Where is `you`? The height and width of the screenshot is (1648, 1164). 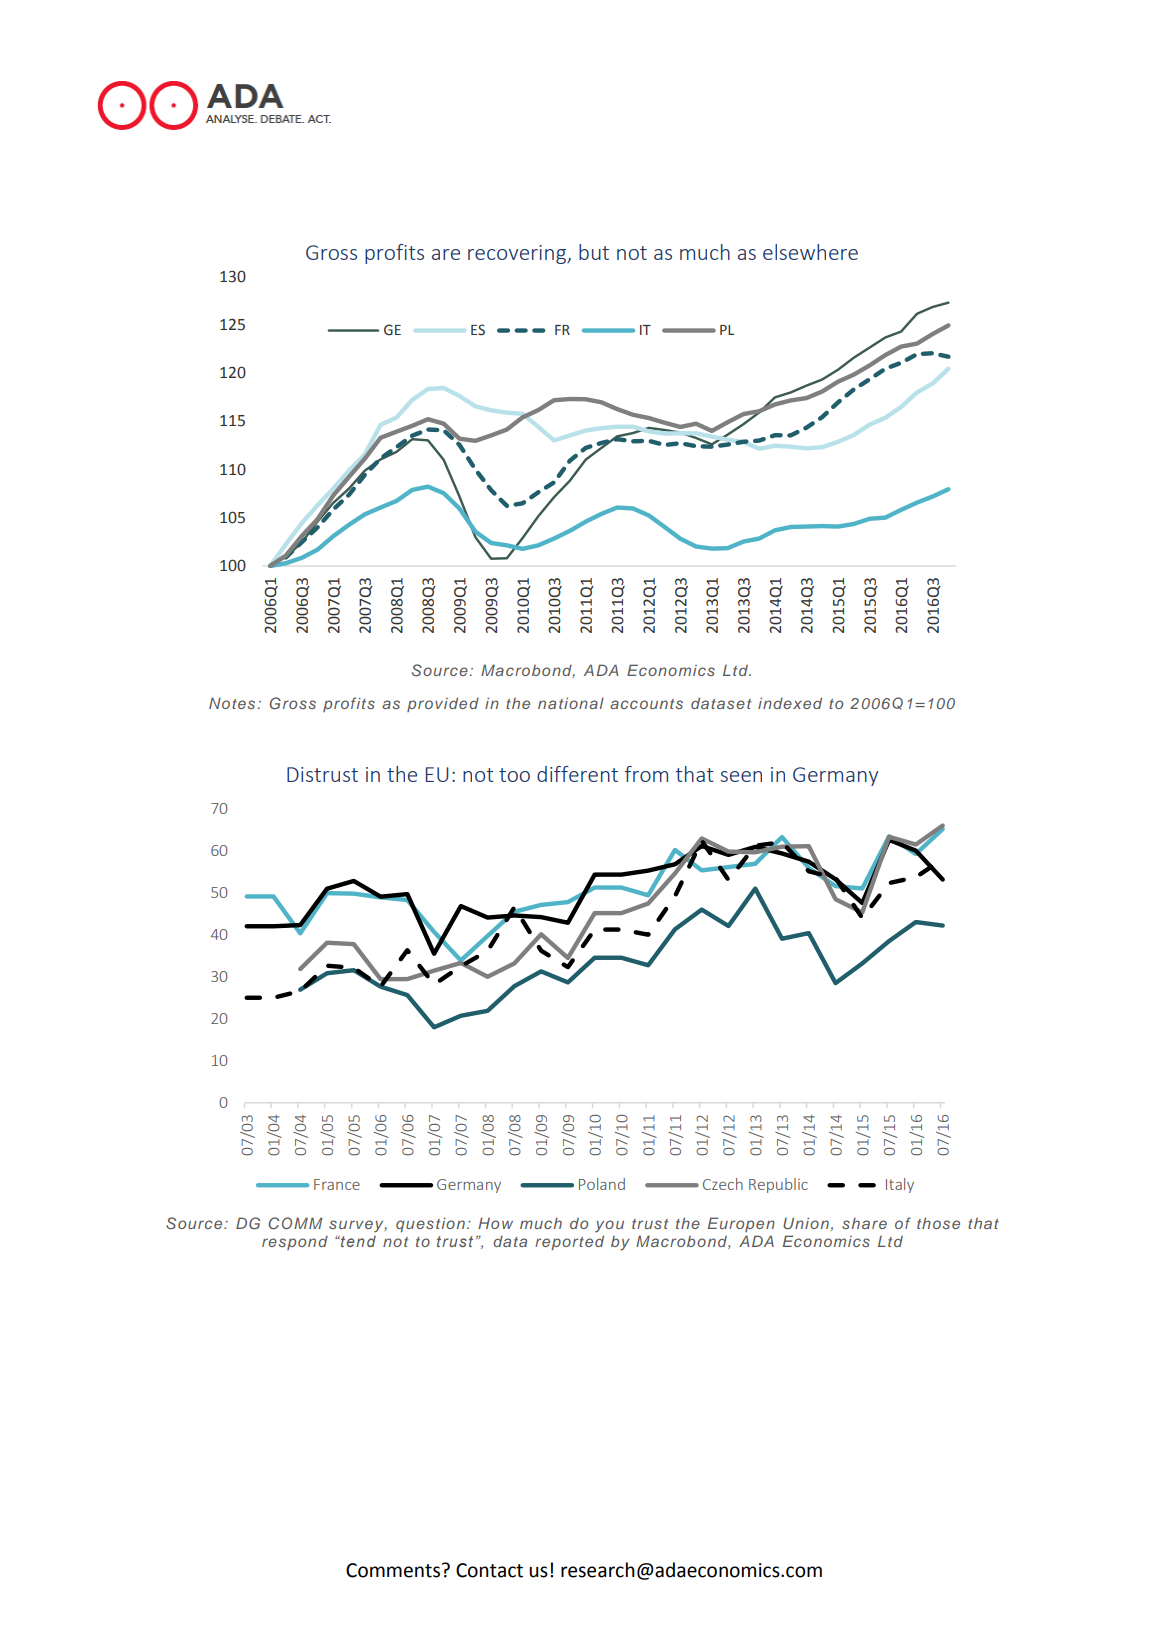
you is located at coordinates (609, 1226).
